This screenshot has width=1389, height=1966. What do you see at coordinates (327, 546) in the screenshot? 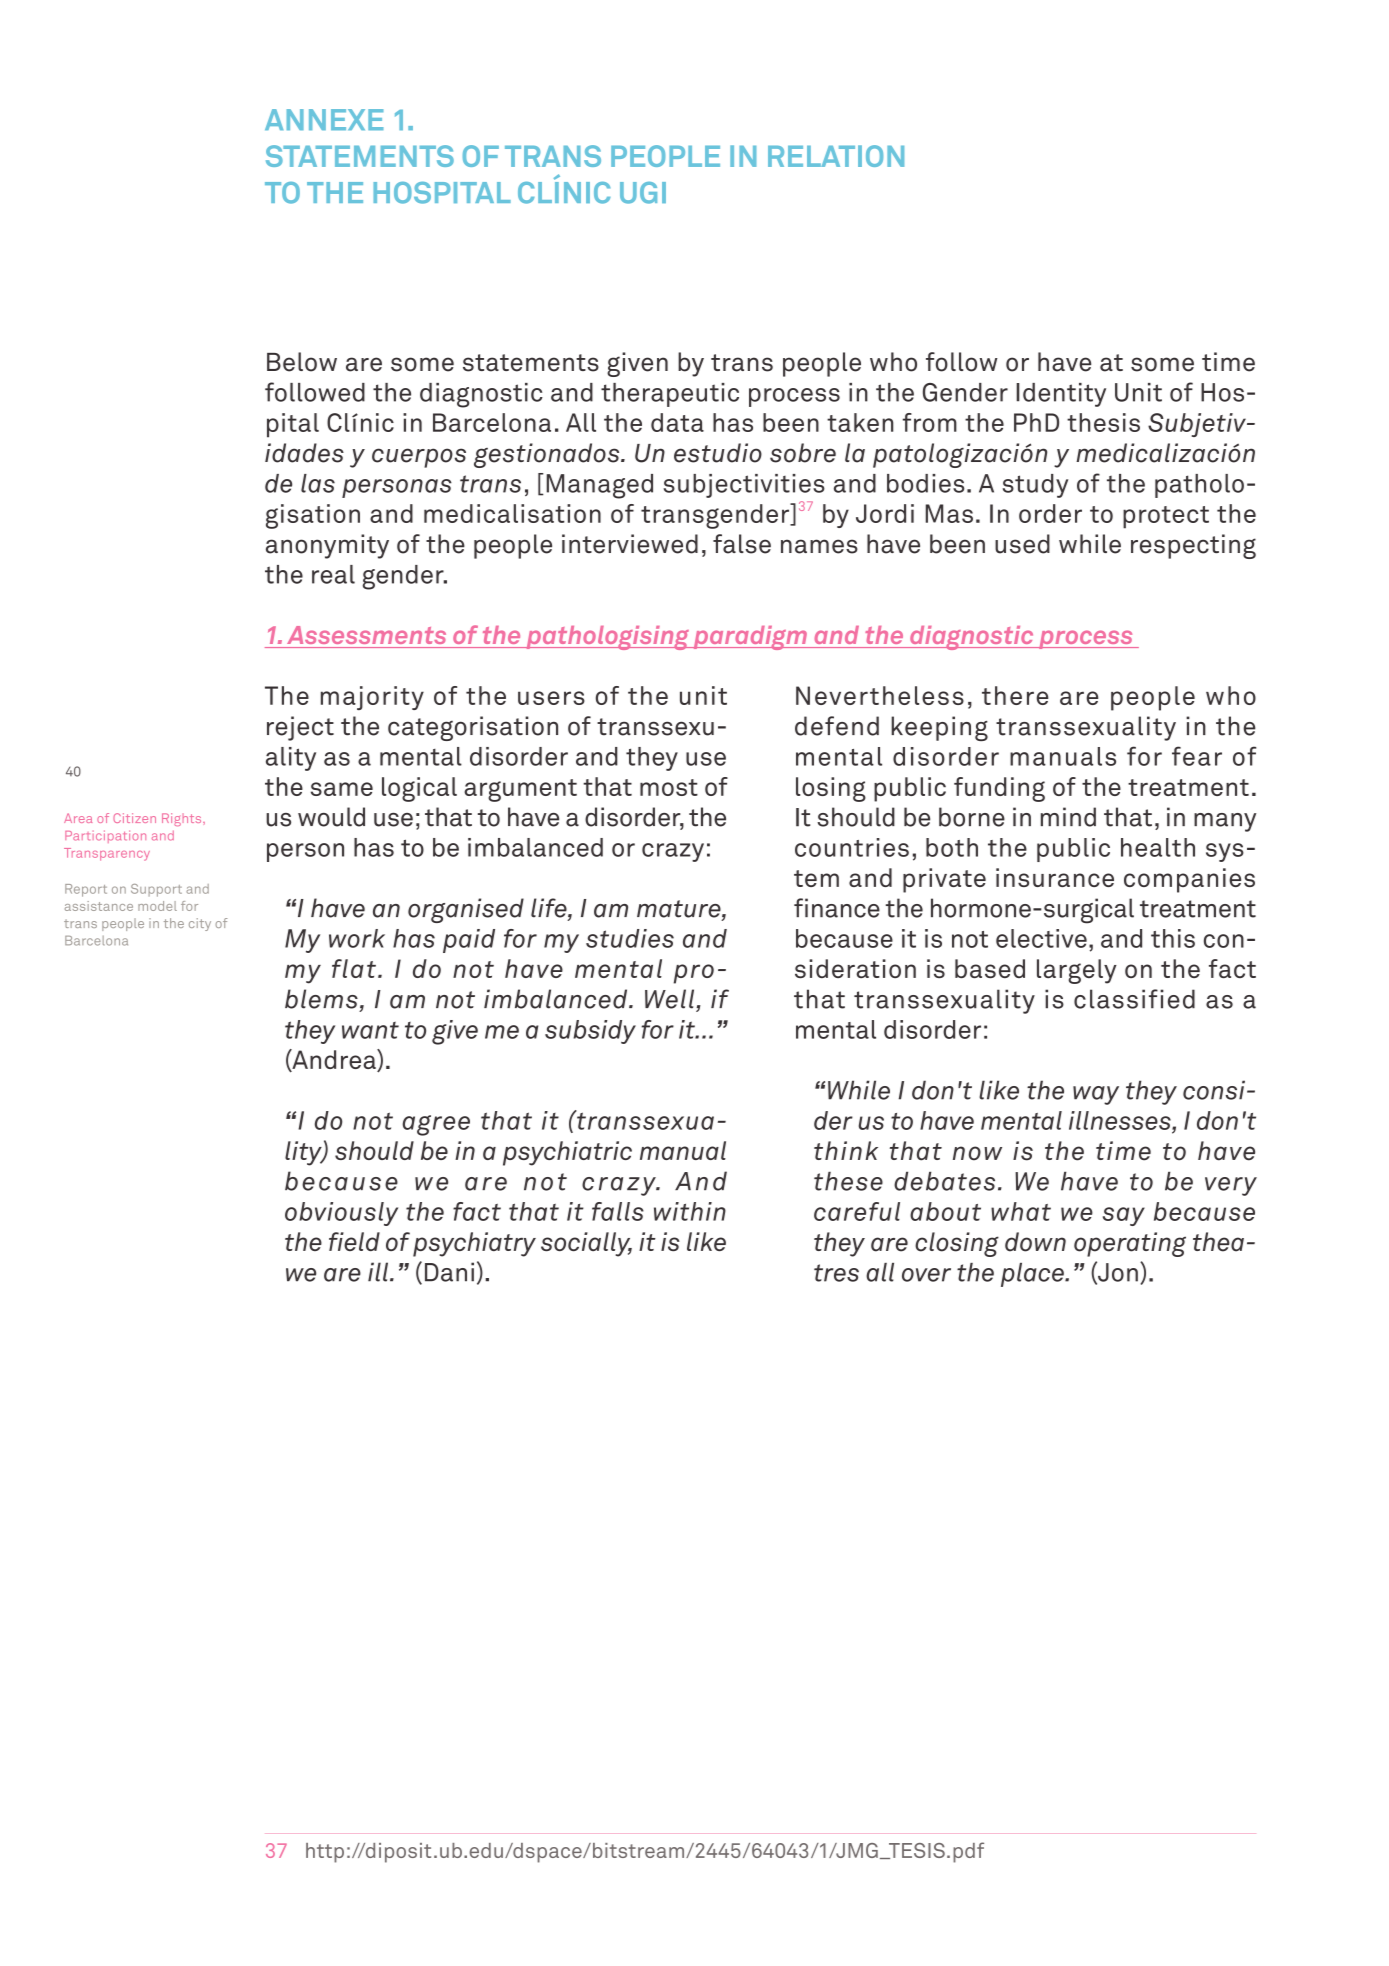
I see `anonymity` at bounding box center [327, 546].
